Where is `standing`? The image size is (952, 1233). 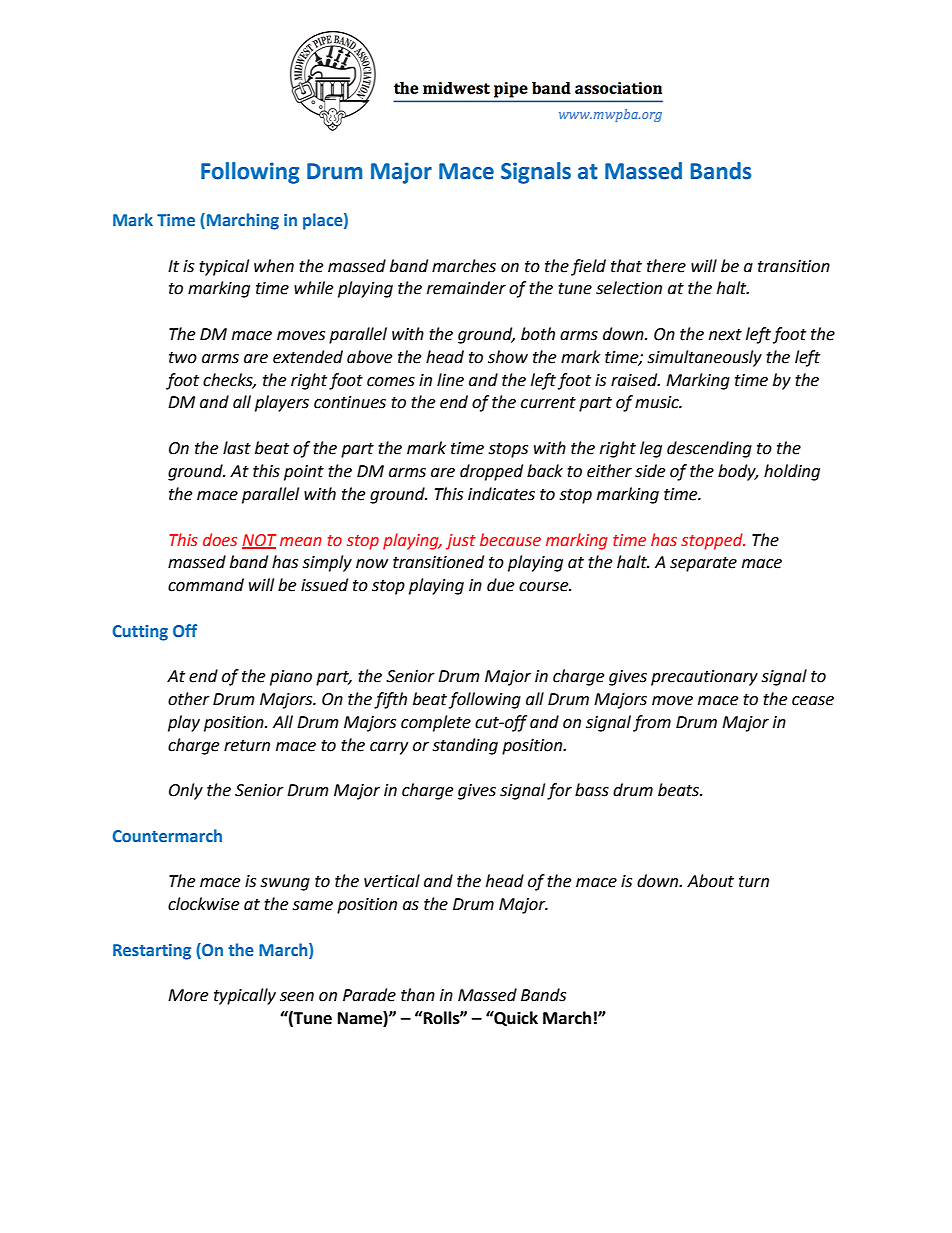 standing is located at coordinates (465, 746).
